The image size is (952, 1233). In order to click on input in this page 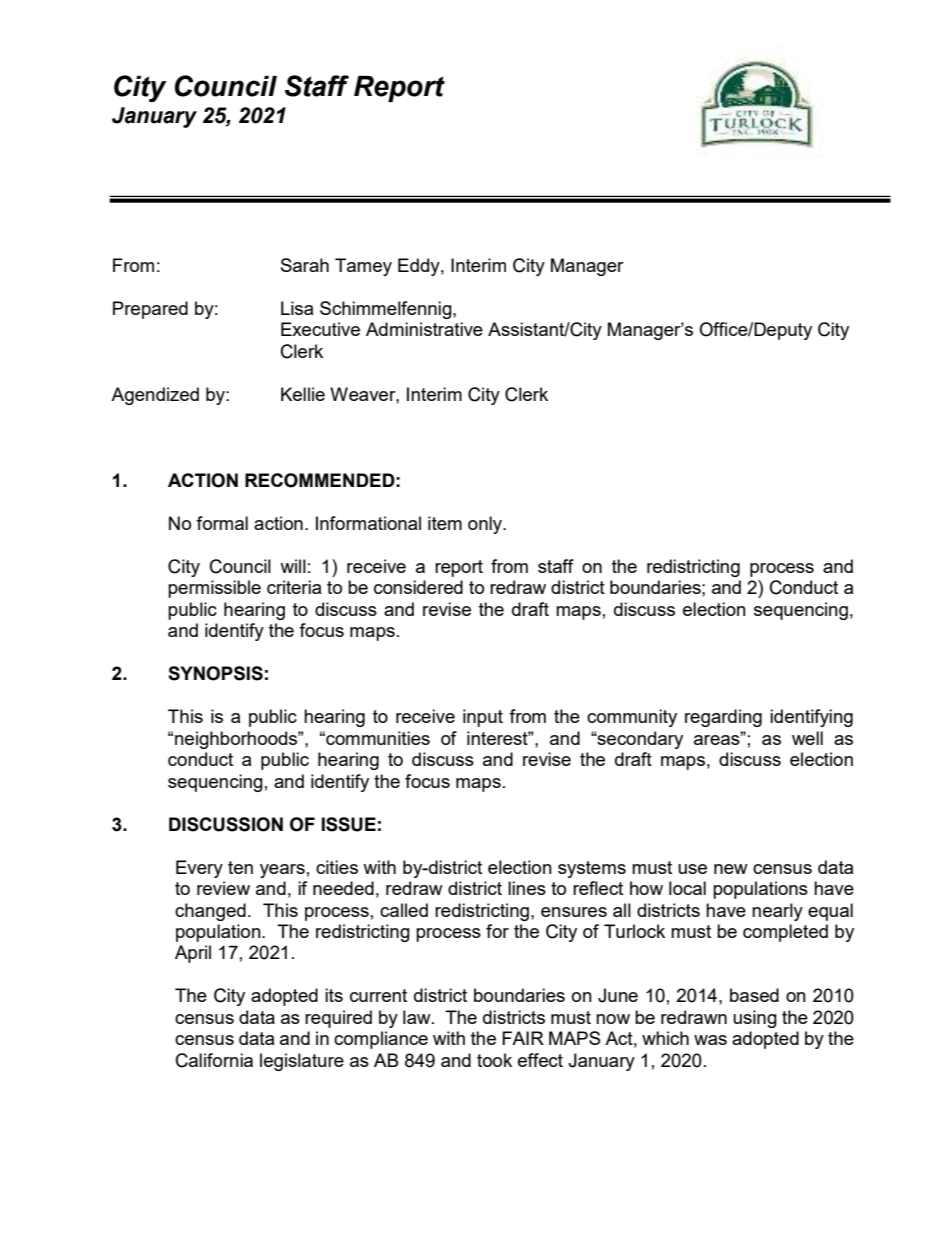, I will do `click(483, 718)`.
